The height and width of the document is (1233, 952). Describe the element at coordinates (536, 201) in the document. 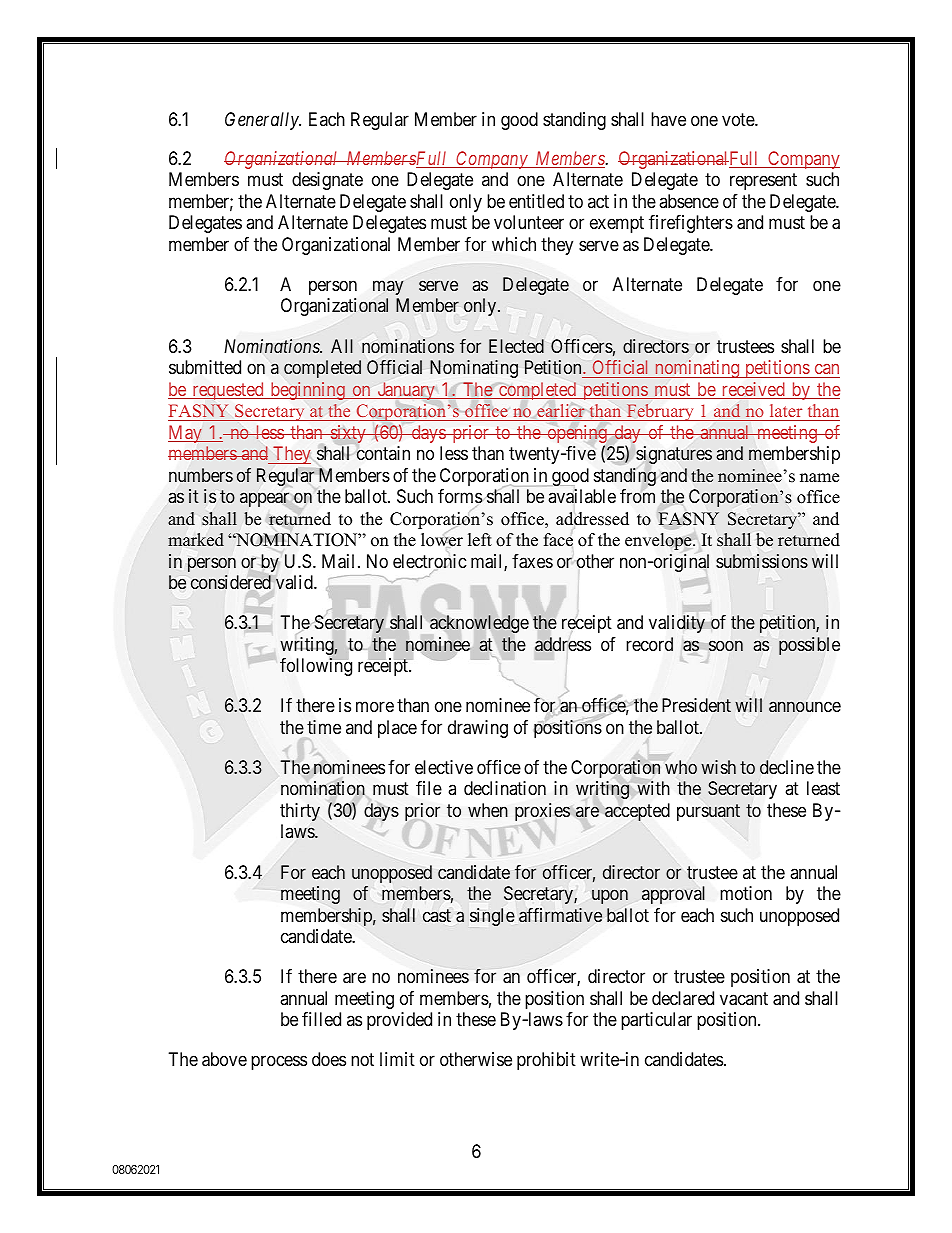

I see `entitled` at that location.
